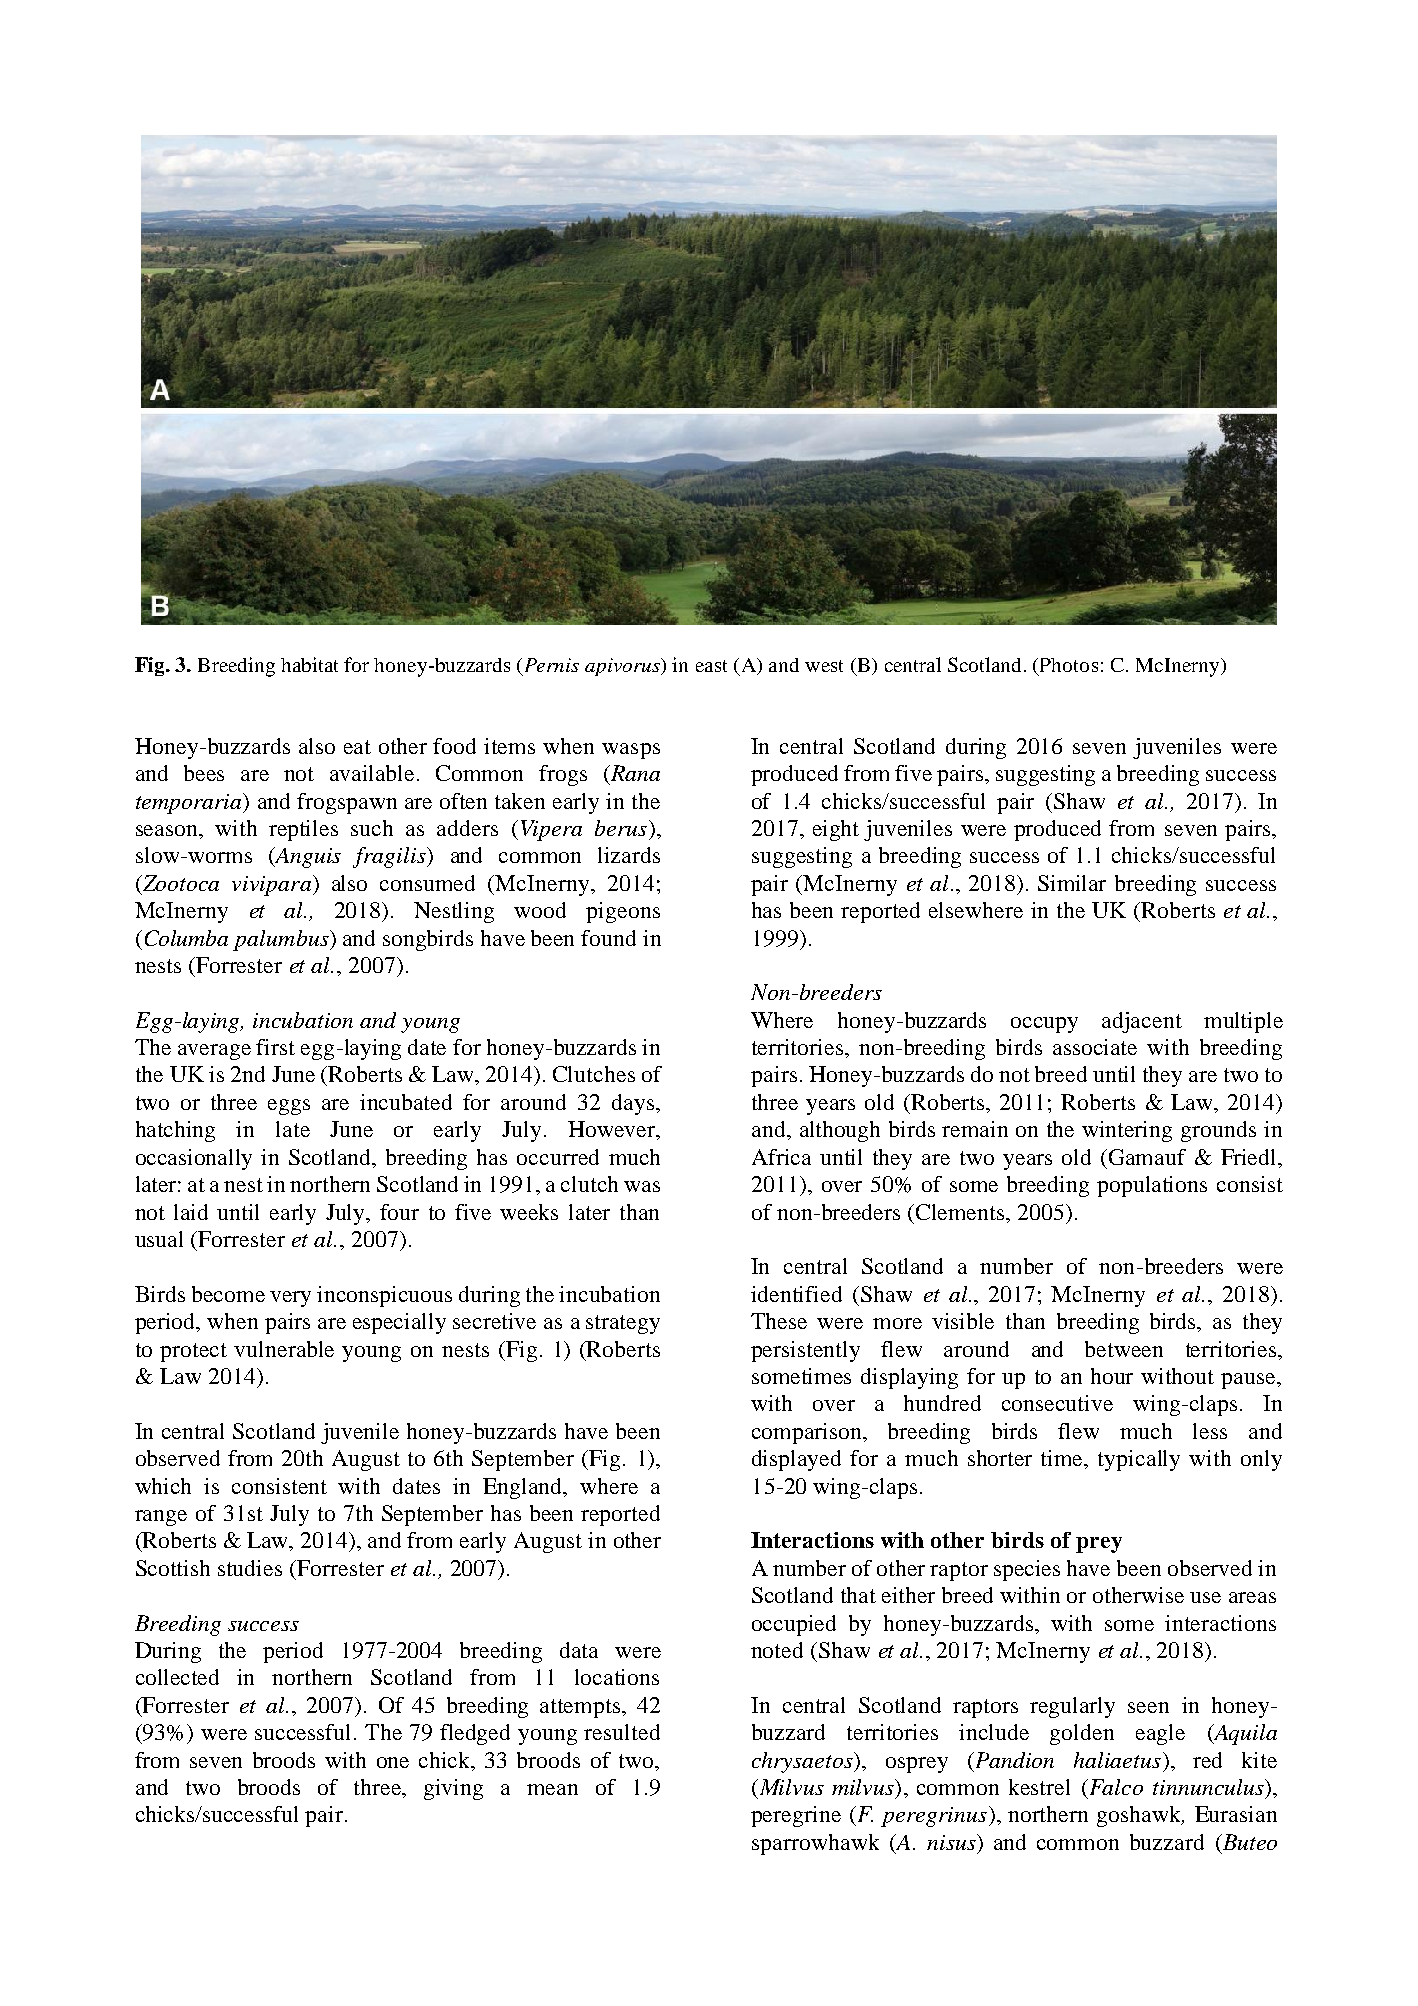 The width and height of the image is (1418, 2006). What do you see at coordinates (633, 1104) in the image?
I see `days` at bounding box center [633, 1104].
